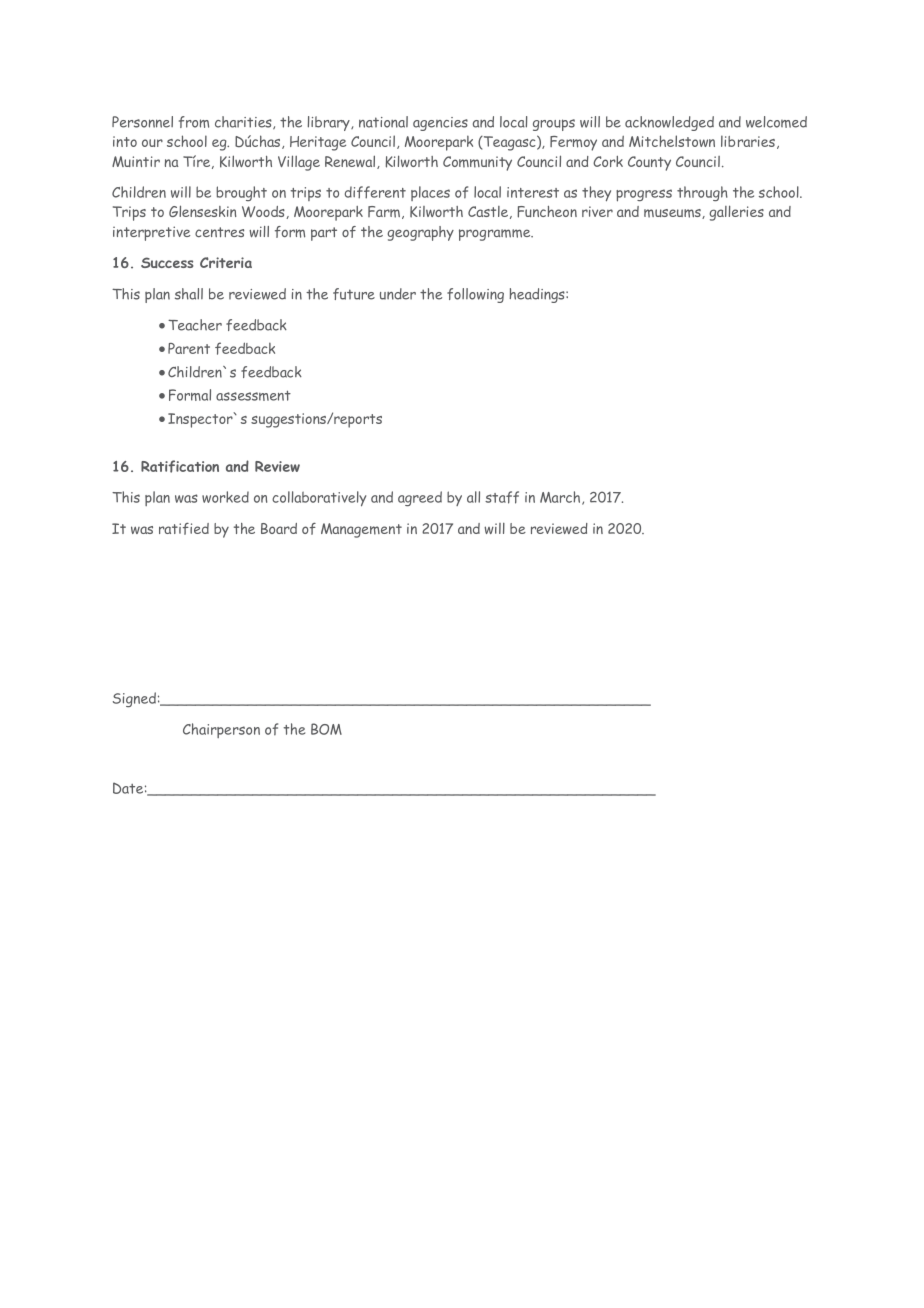  What do you see at coordinates (361, 530) in the screenshot?
I see `Management` at bounding box center [361, 530].
